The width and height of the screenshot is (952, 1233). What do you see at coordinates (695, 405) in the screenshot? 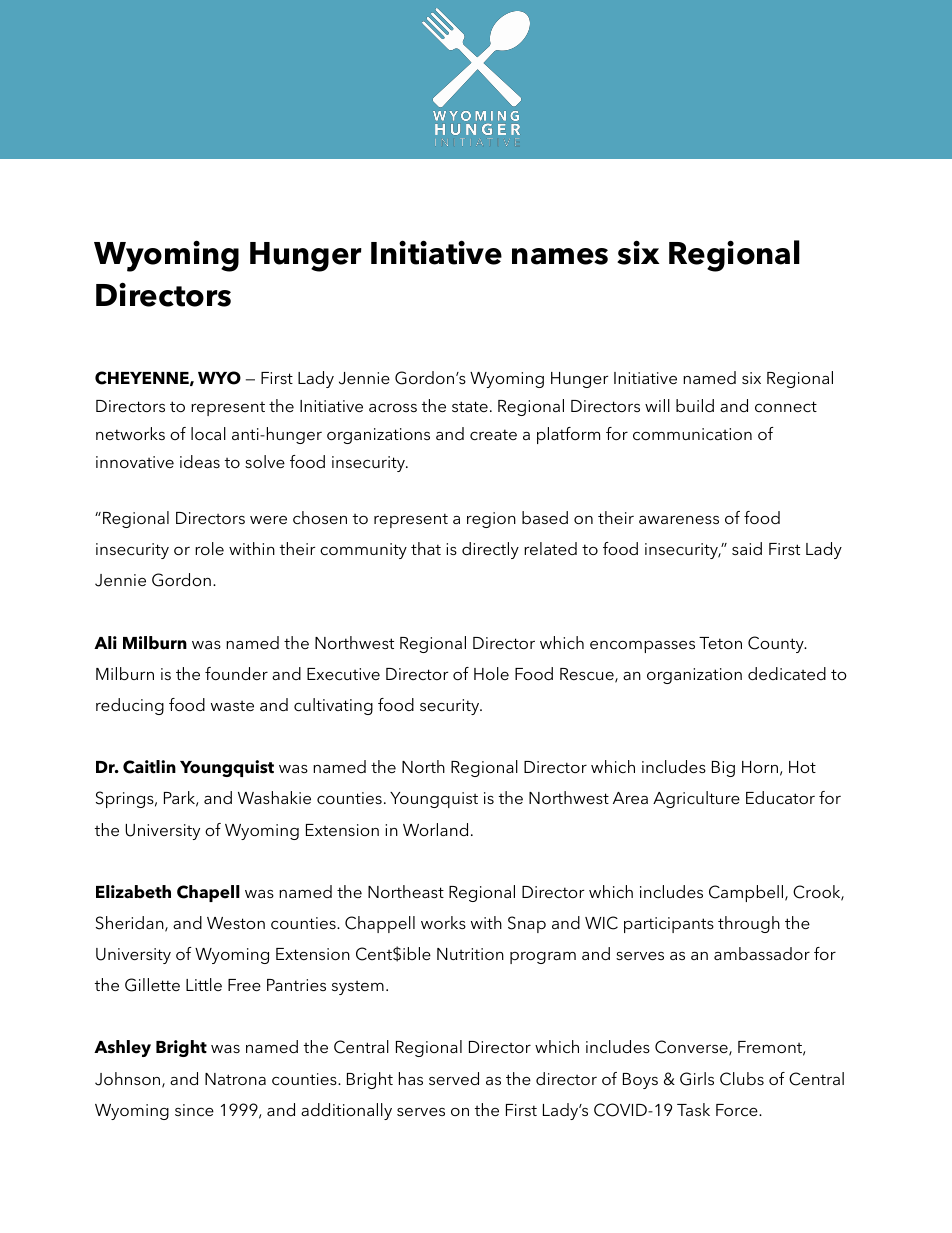
I see `build` at bounding box center [695, 405].
